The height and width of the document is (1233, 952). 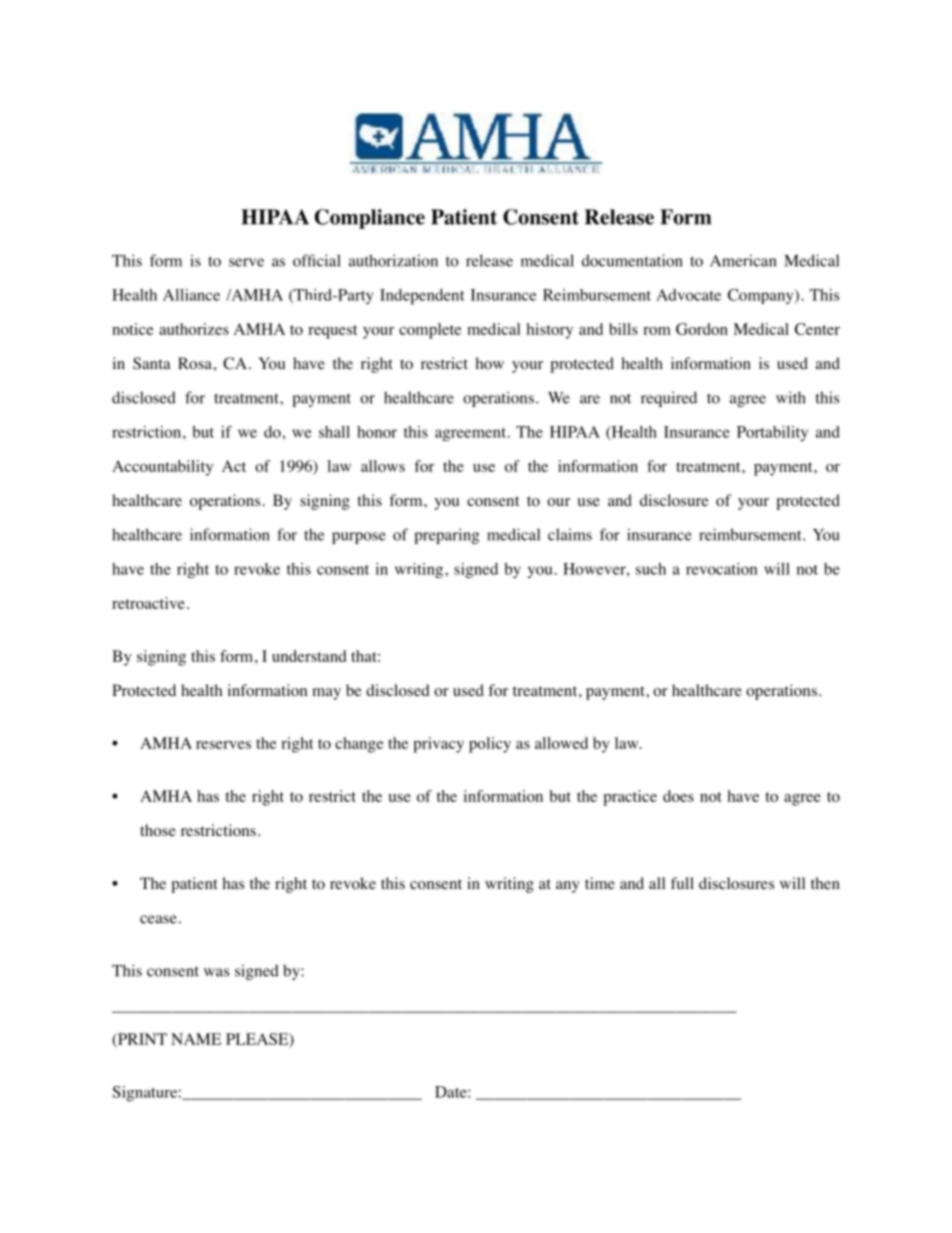 I want to click on retroactive, so click(x=148, y=603).
